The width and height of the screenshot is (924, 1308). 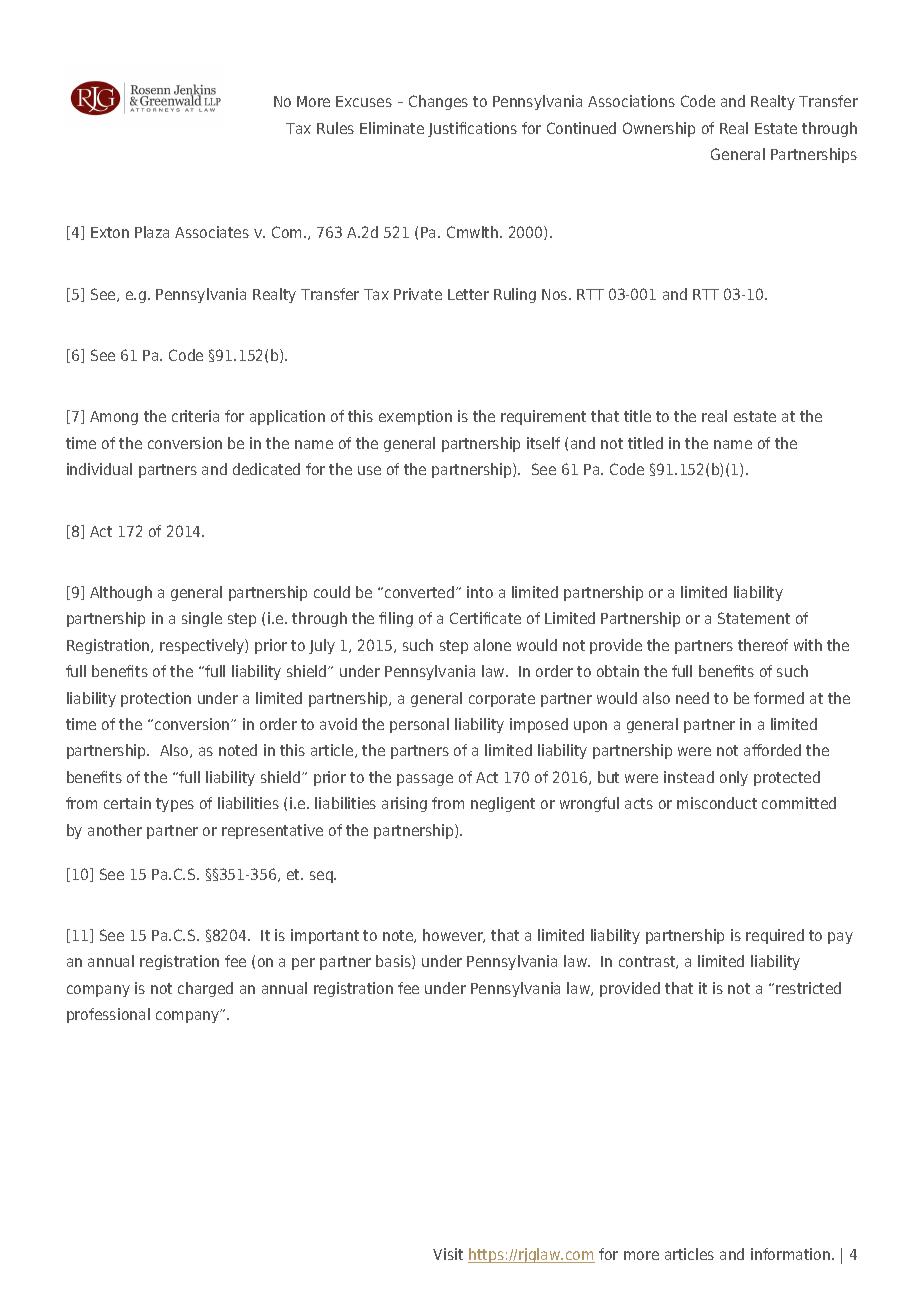 What do you see at coordinates (394, 962) in the screenshot?
I see `basis` at bounding box center [394, 962].
